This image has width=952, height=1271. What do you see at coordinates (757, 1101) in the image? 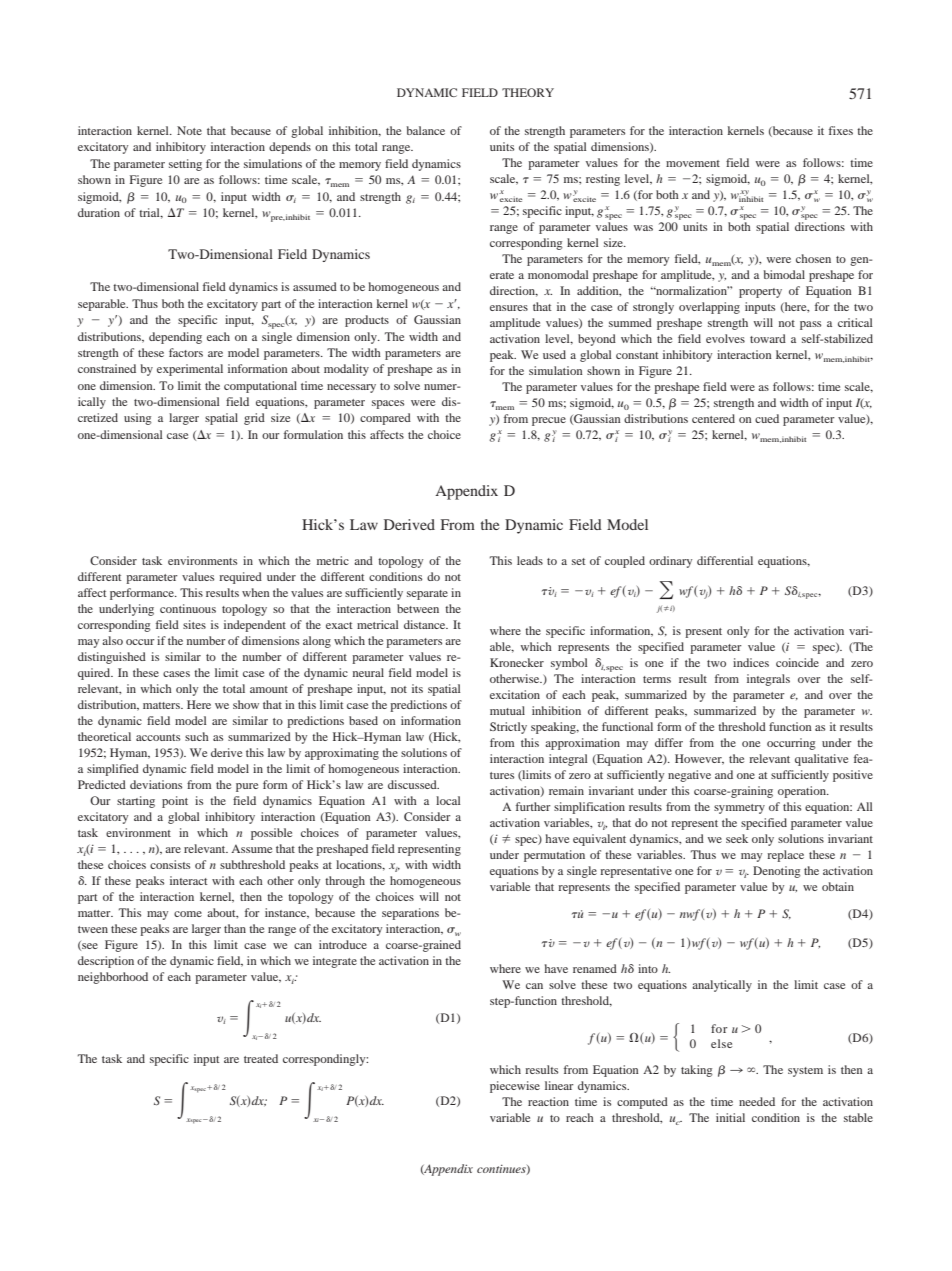
I see `needed` at bounding box center [757, 1101].
